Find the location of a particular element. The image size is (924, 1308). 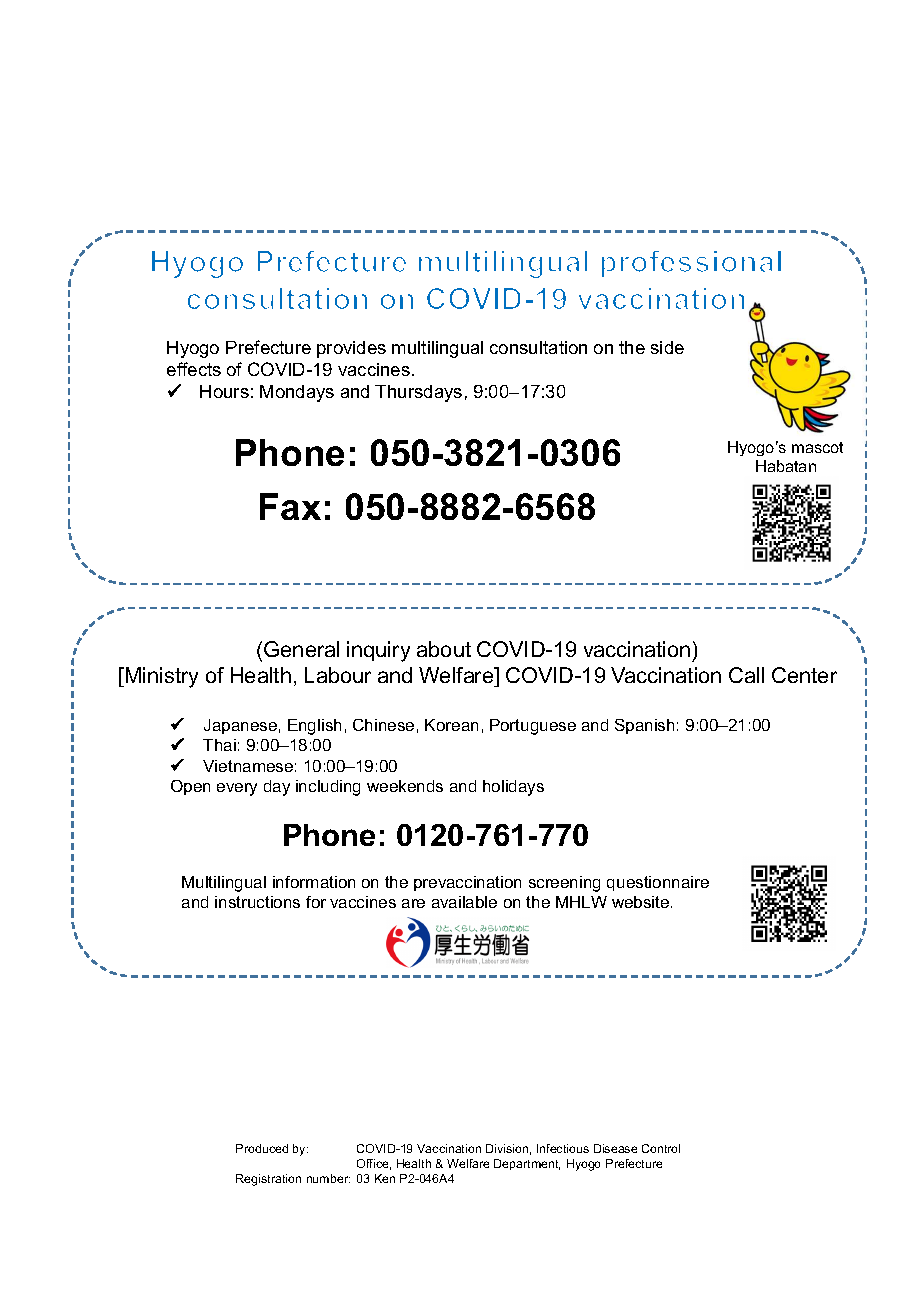

Hours is located at coordinates (224, 391).
